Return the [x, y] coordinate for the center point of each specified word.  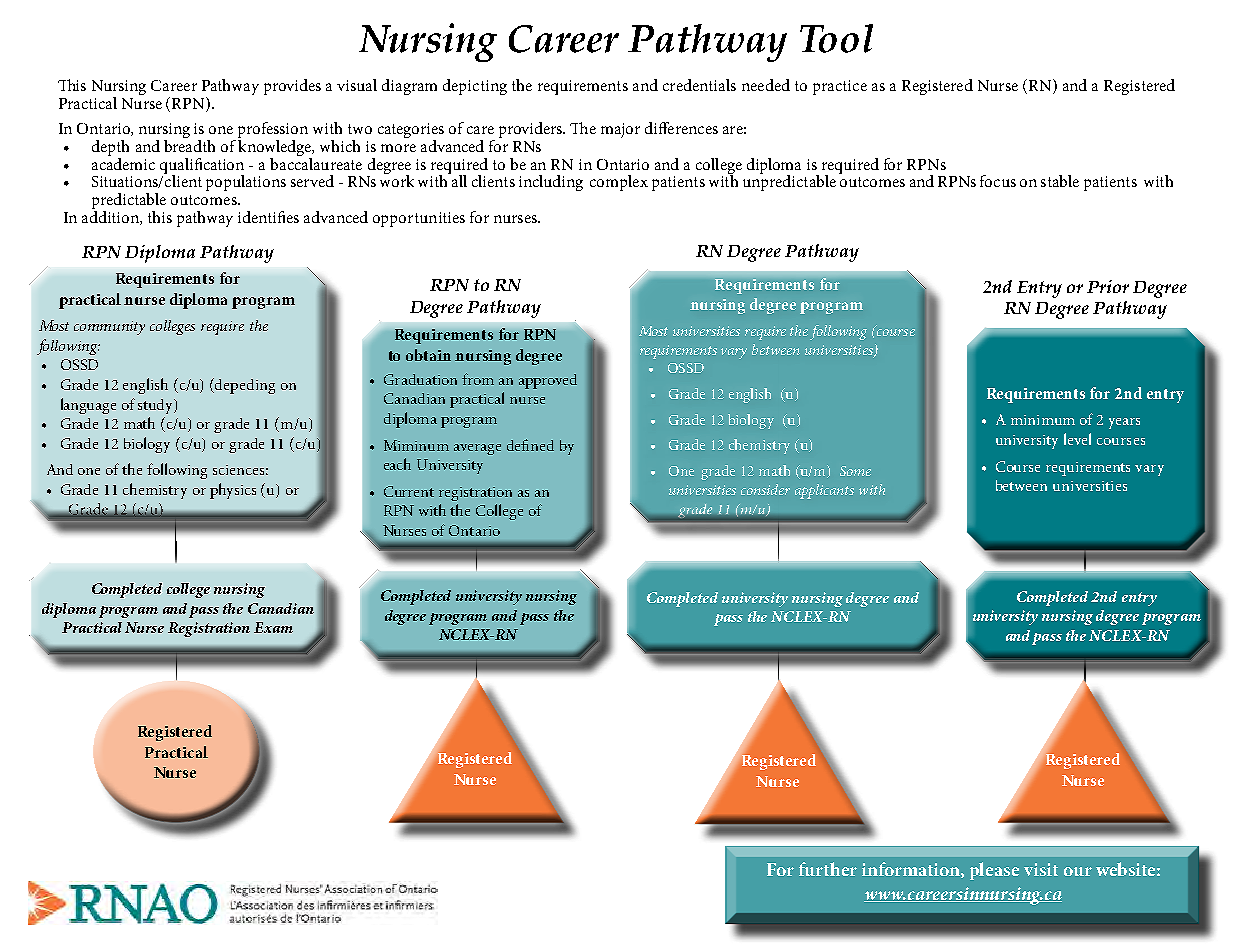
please [994, 871]
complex [619, 183]
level [1077, 439]
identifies [268, 217]
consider [765, 489]
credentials [699, 85]
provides [292, 87]
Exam [273, 627]
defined [530, 445]
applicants [824, 491]
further [828, 869]
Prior [1108, 286]
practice [840, 87]
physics [233, 491]
